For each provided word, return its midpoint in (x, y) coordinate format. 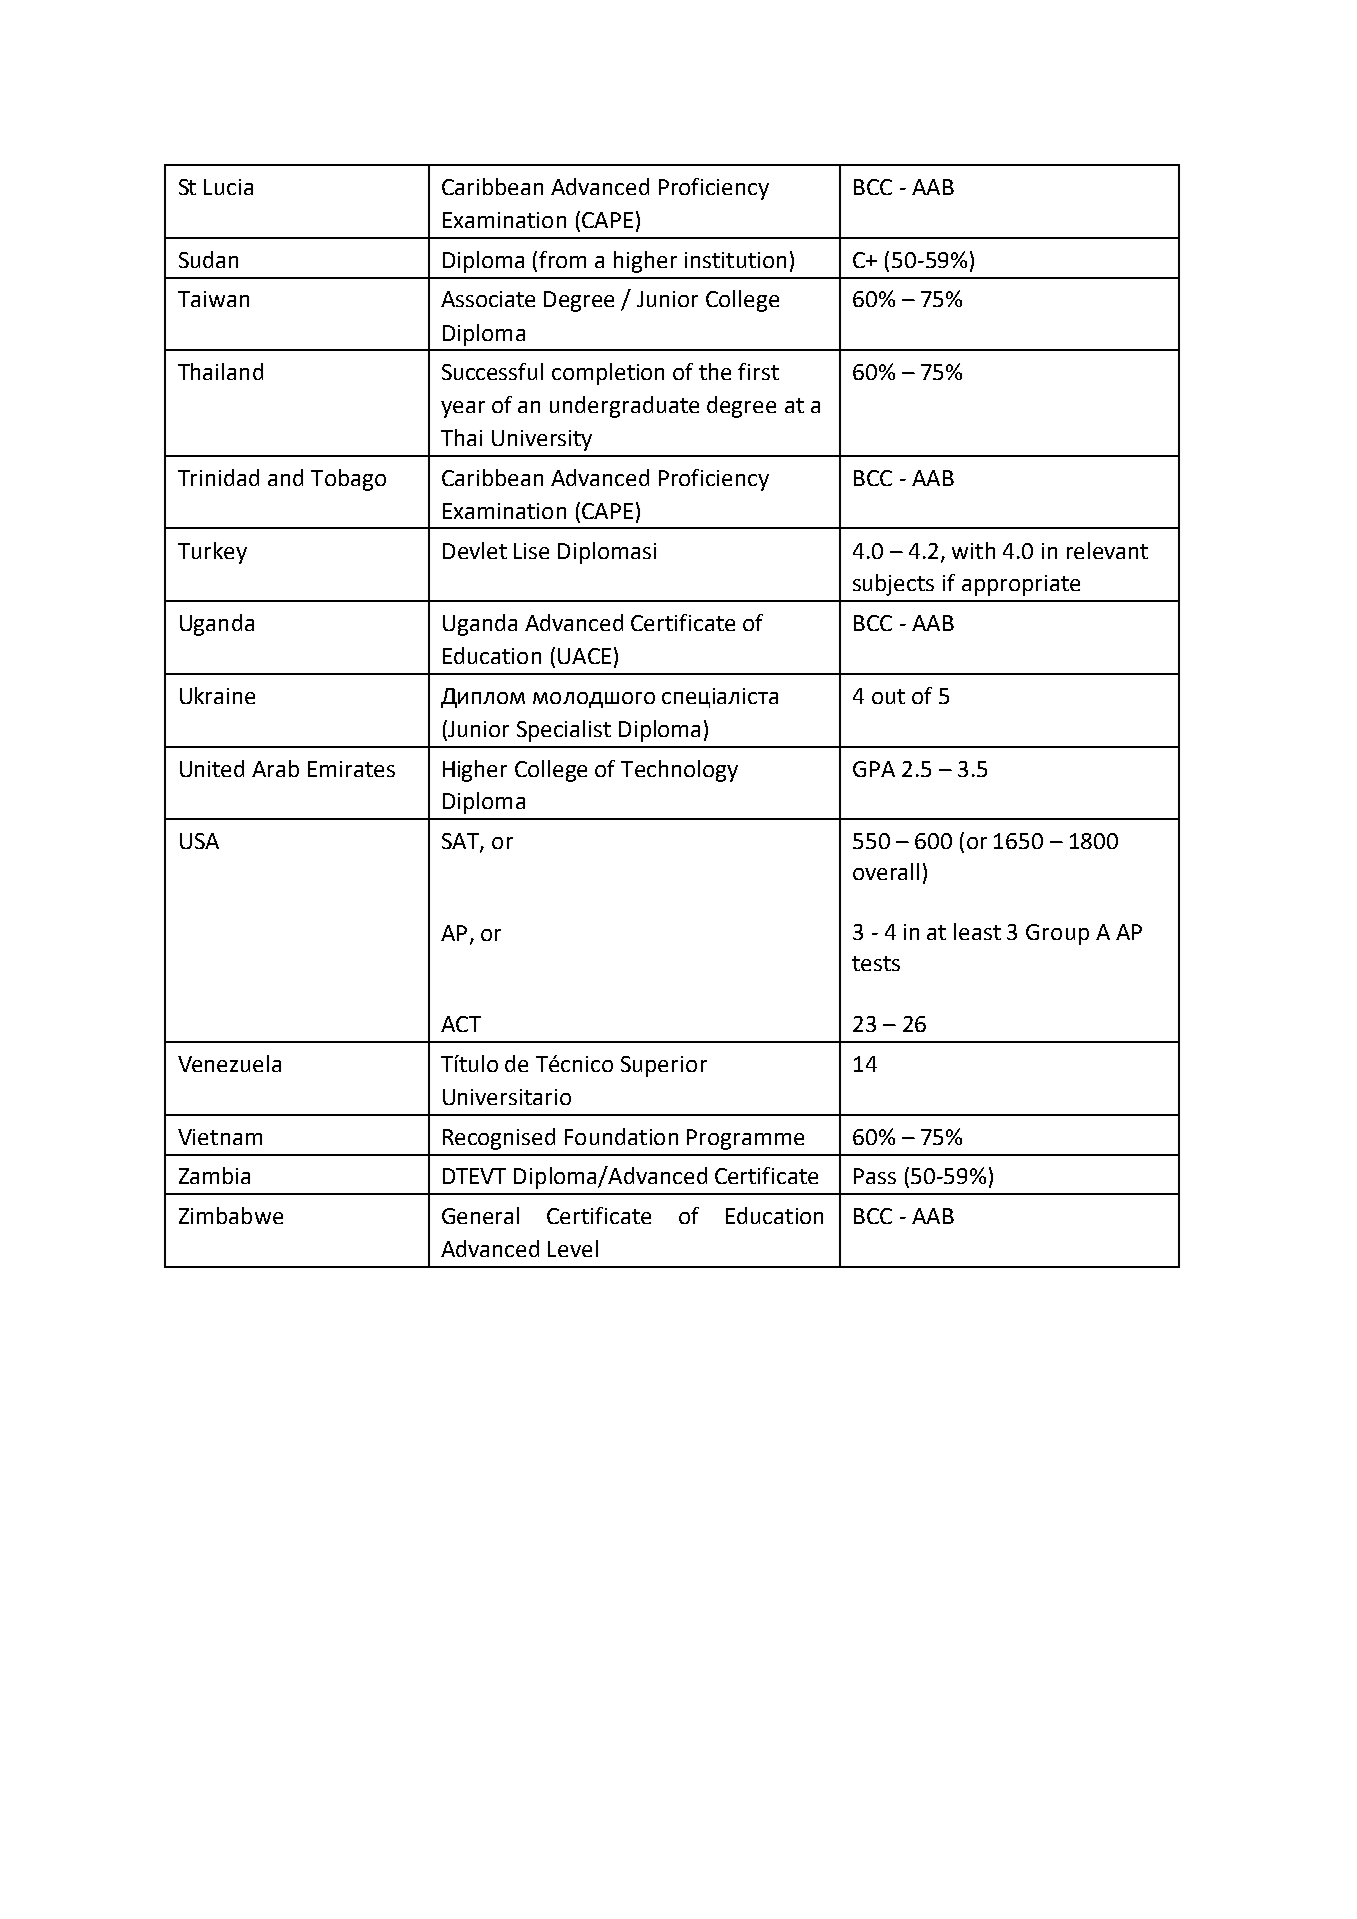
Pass (875, 1176)
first (758, 371)
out (888, 696)
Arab (275, 768)
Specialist (564, 731)
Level (573, 1248)
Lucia (228, 187)
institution (735, 260)
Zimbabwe (231, 1215)
